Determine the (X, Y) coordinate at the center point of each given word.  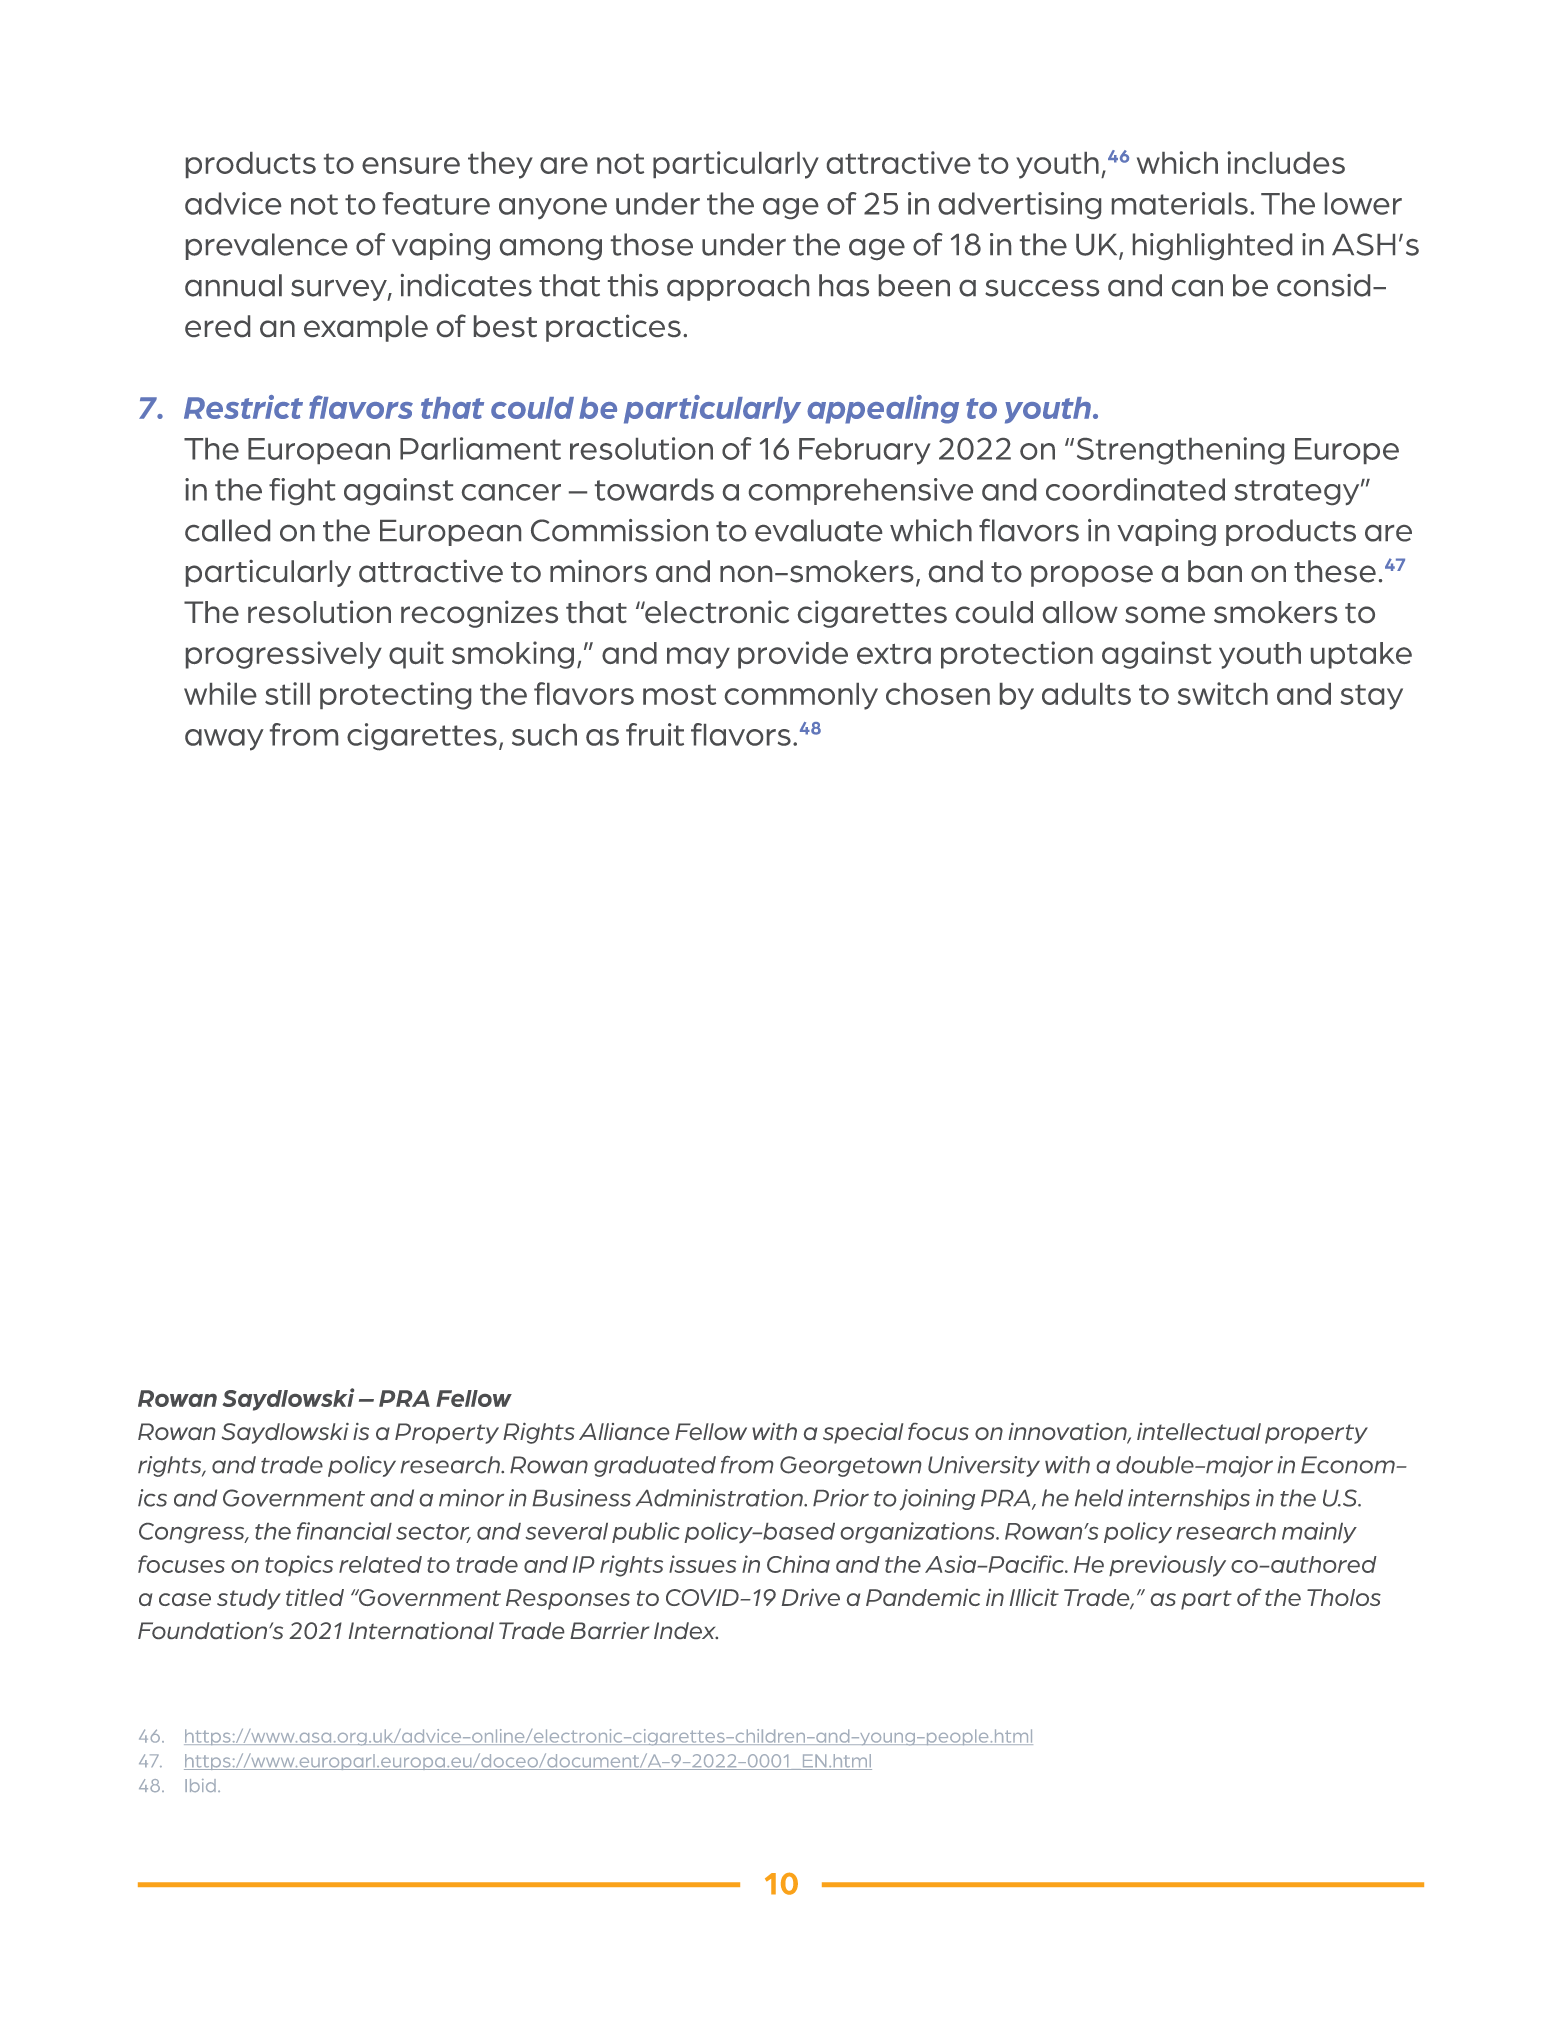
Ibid (200, 1785)
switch (1223, 693)
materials (1180, 203)
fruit (655, 734)
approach (738, 287)
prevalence (266, 246)
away (224, 740)
